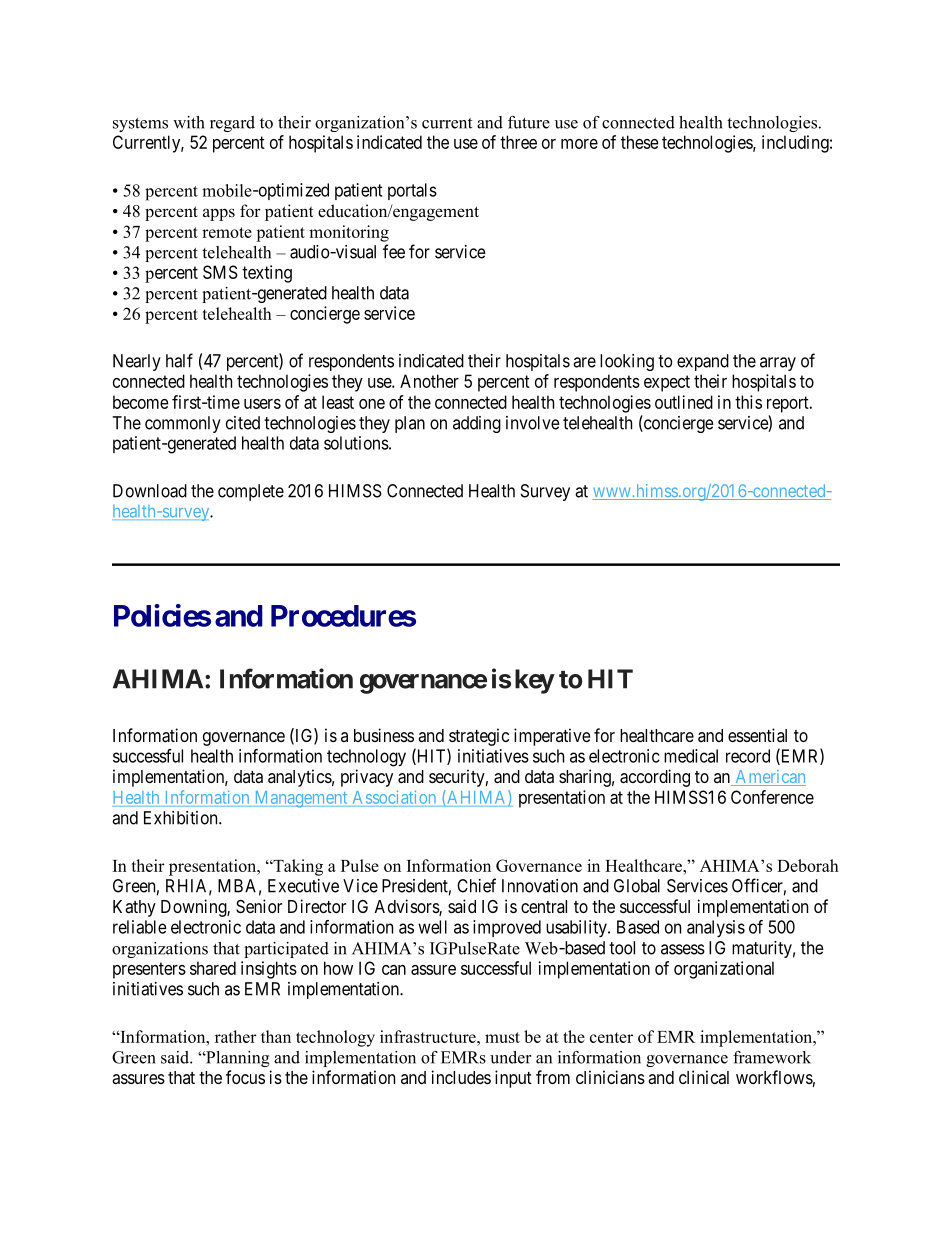  Describe the element at coordinates (772, 797) in the image. I see `Conference` at that location.
